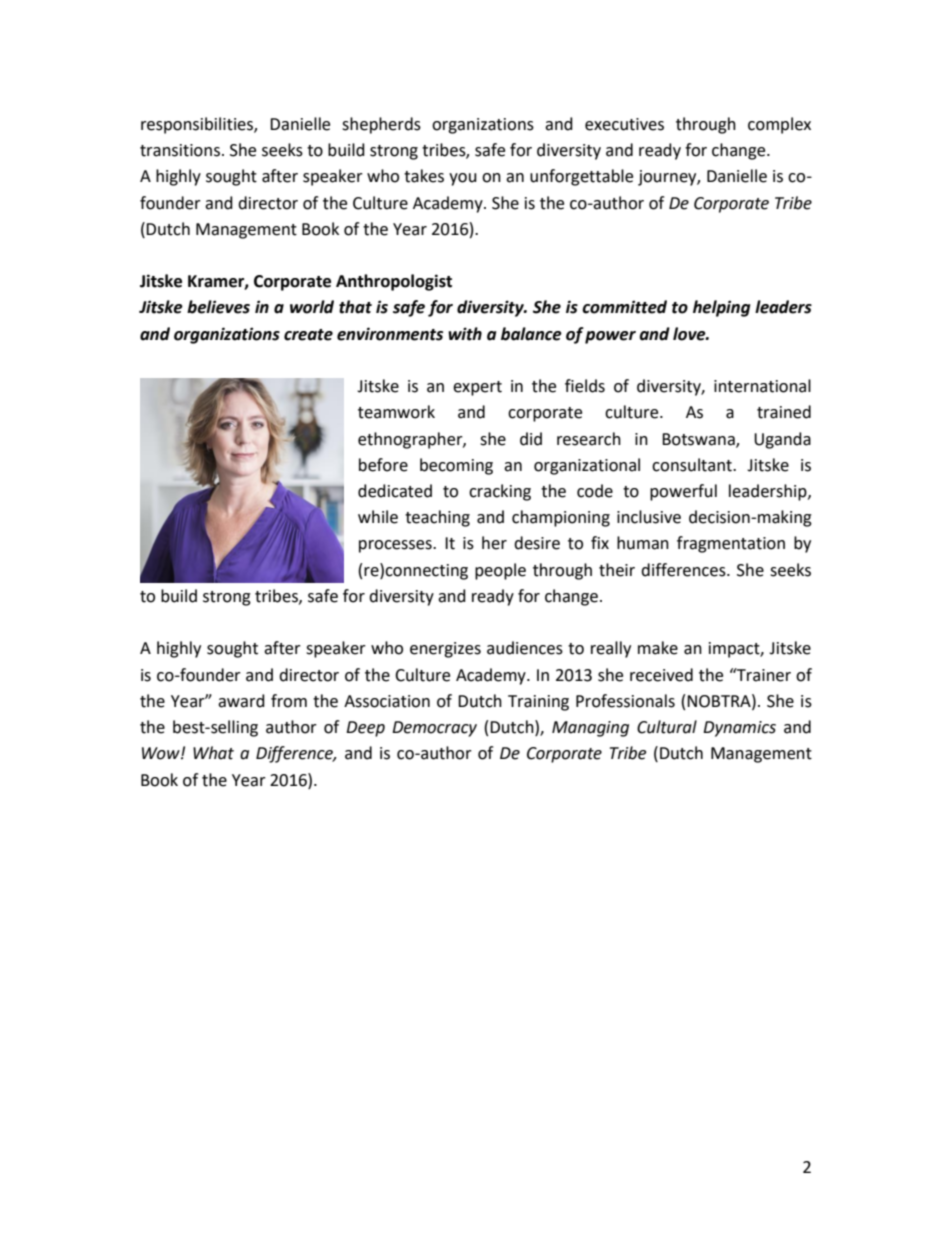  What do you see at coordinates (434, 729) in the screenshot?
I see `Democracy` at bounding box center [434, 729].
